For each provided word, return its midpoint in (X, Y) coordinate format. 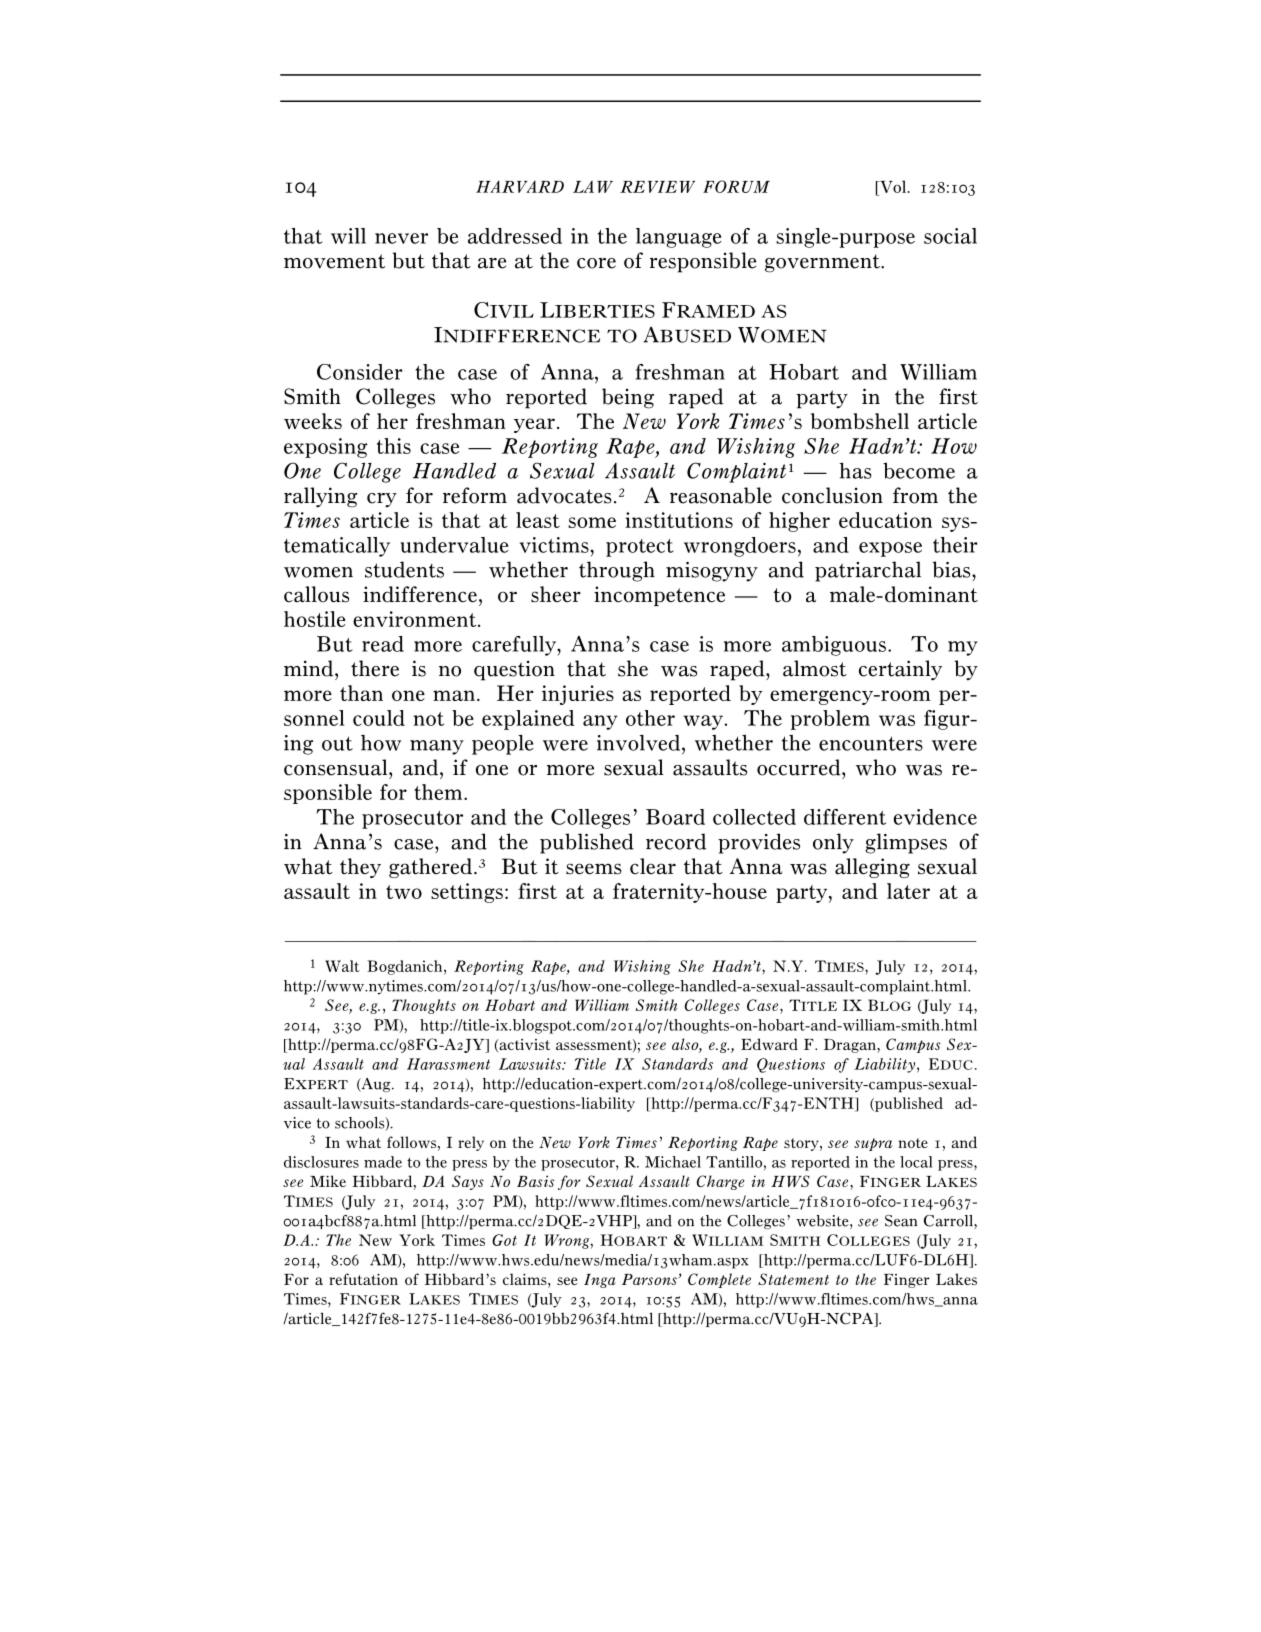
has (856, 470)
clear (653, 866)
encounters (871, 743)
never (401, 238)
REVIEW (657, 187)
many (437, 747)
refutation (363, 1279)
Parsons (649, 1279)
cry (382, 500)
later (908, 891)
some (592, 522)
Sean (901, 1221)
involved (640, 743)
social (950, 236)
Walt (342, 966)
